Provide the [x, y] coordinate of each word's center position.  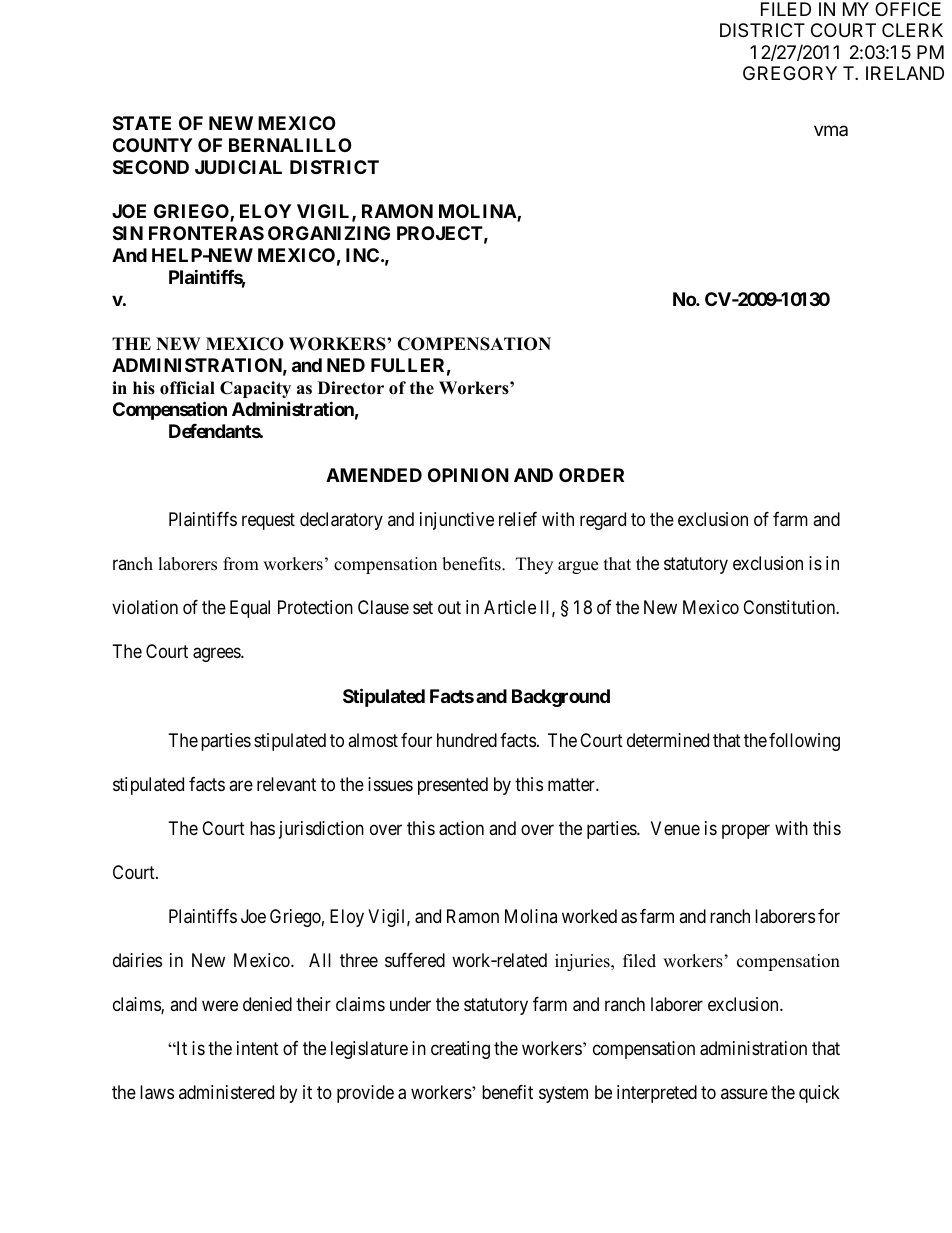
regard [603, 521]
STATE [142, 123]
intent [258, 1048]
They [534, 565]
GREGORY [790, 73]
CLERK [912, 30]
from [241, 564]
